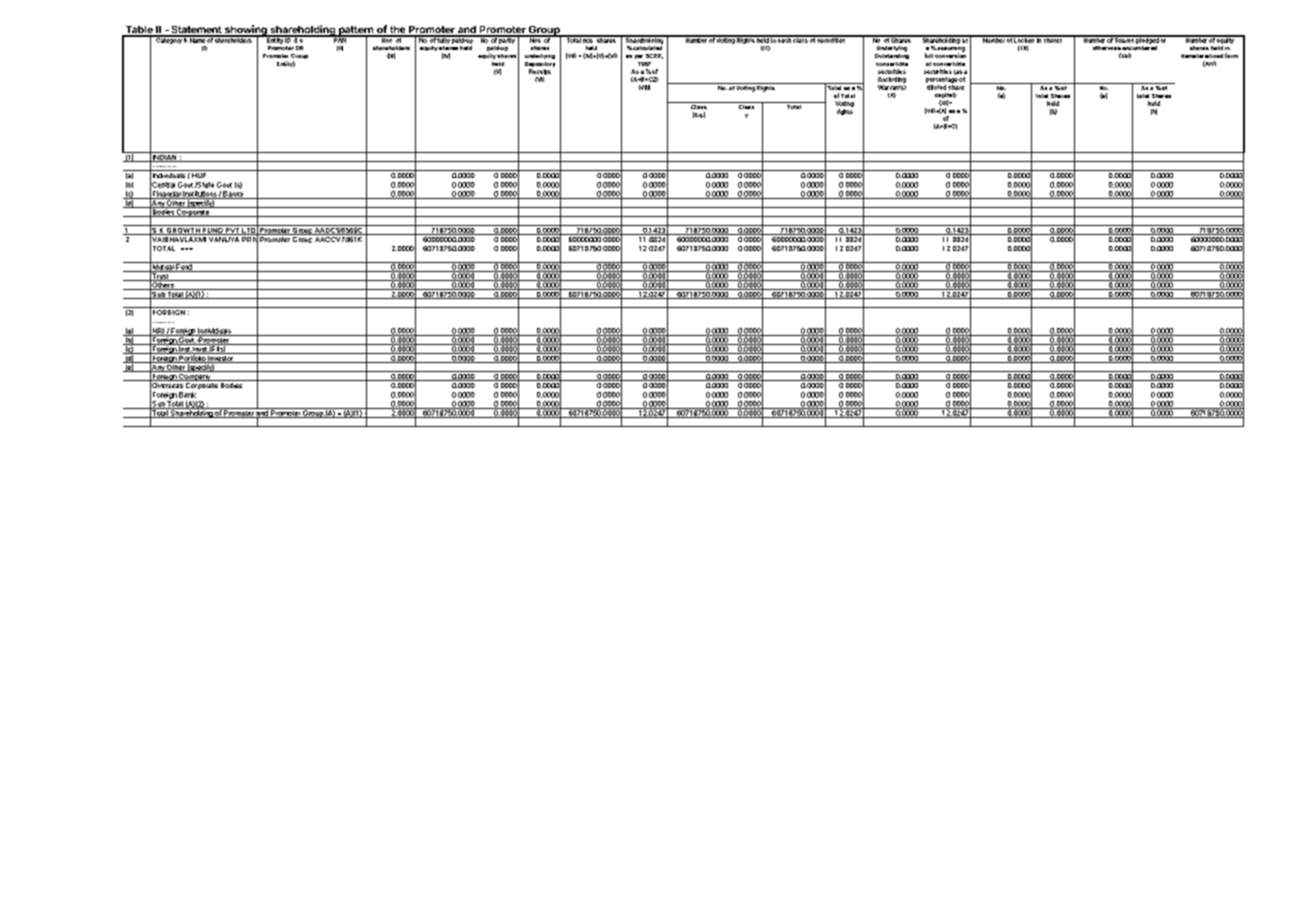  Describe the element at coordinates (246, 31) in the screenshot. I see `showing` at that location.
